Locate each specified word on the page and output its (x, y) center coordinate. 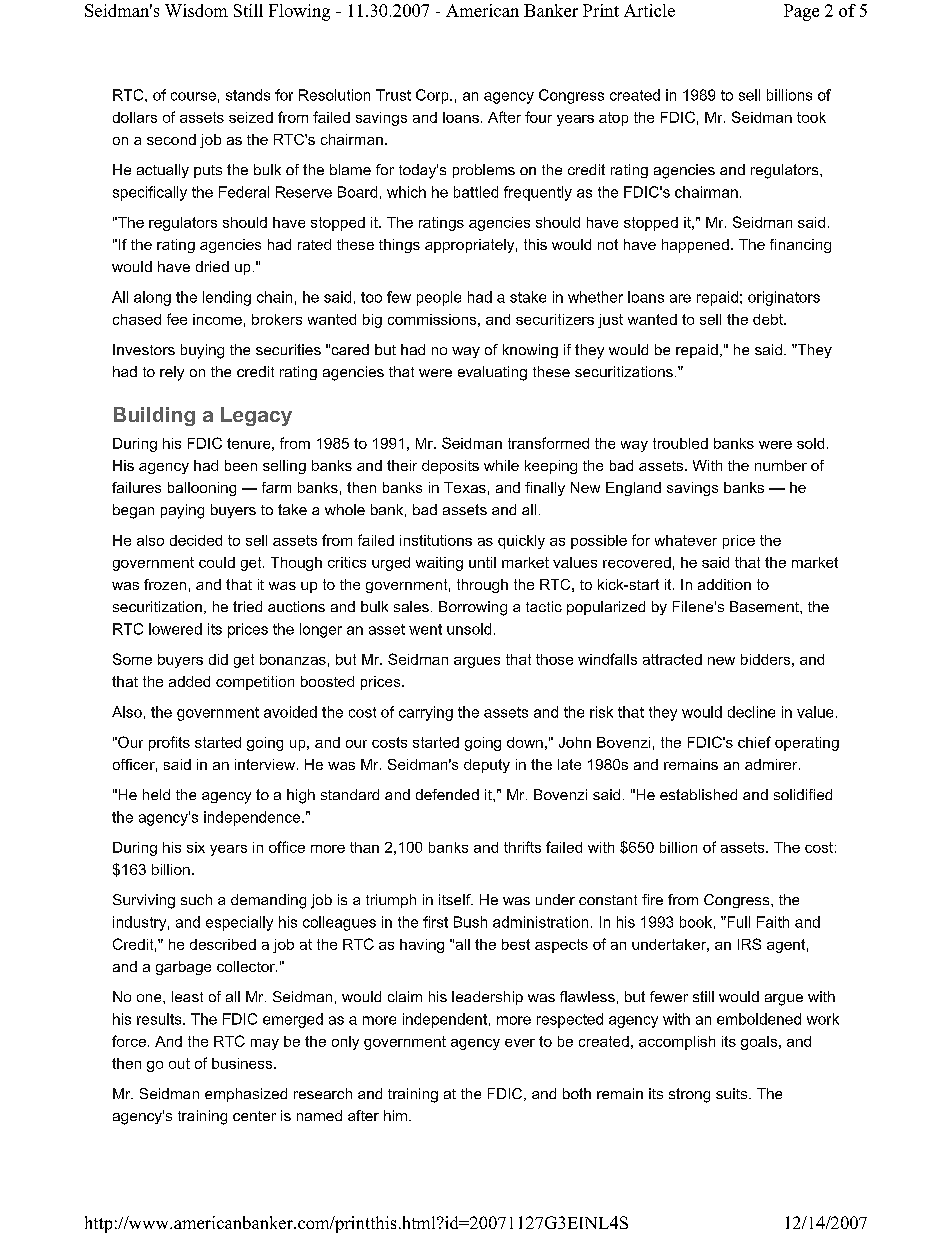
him (395, 1115)
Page (801, 12)
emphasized (246, 1095)
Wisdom (196, 10)
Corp (433, 96)
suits (733, 1093)
